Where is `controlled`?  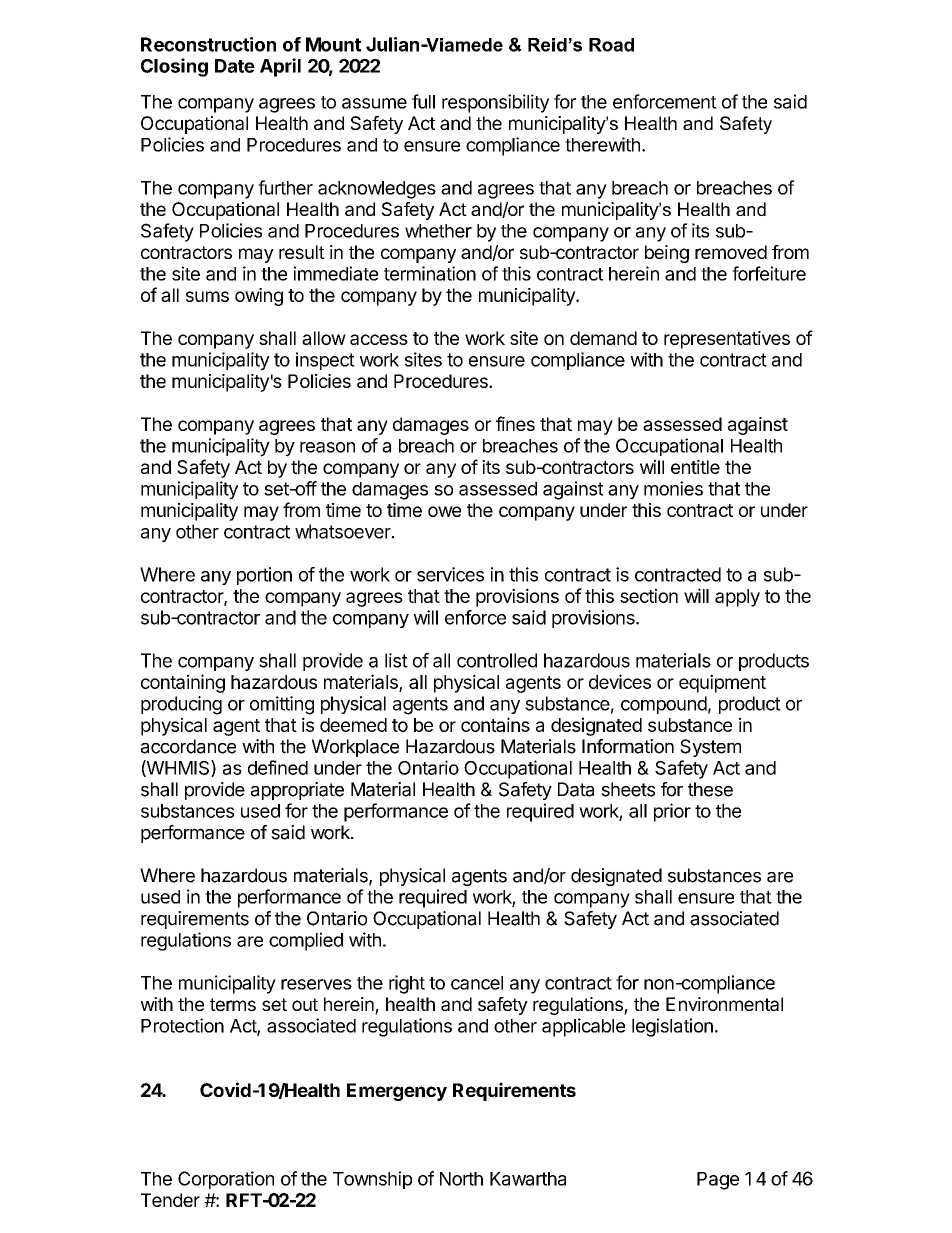
controlled is located at coordinates (497, 660).
